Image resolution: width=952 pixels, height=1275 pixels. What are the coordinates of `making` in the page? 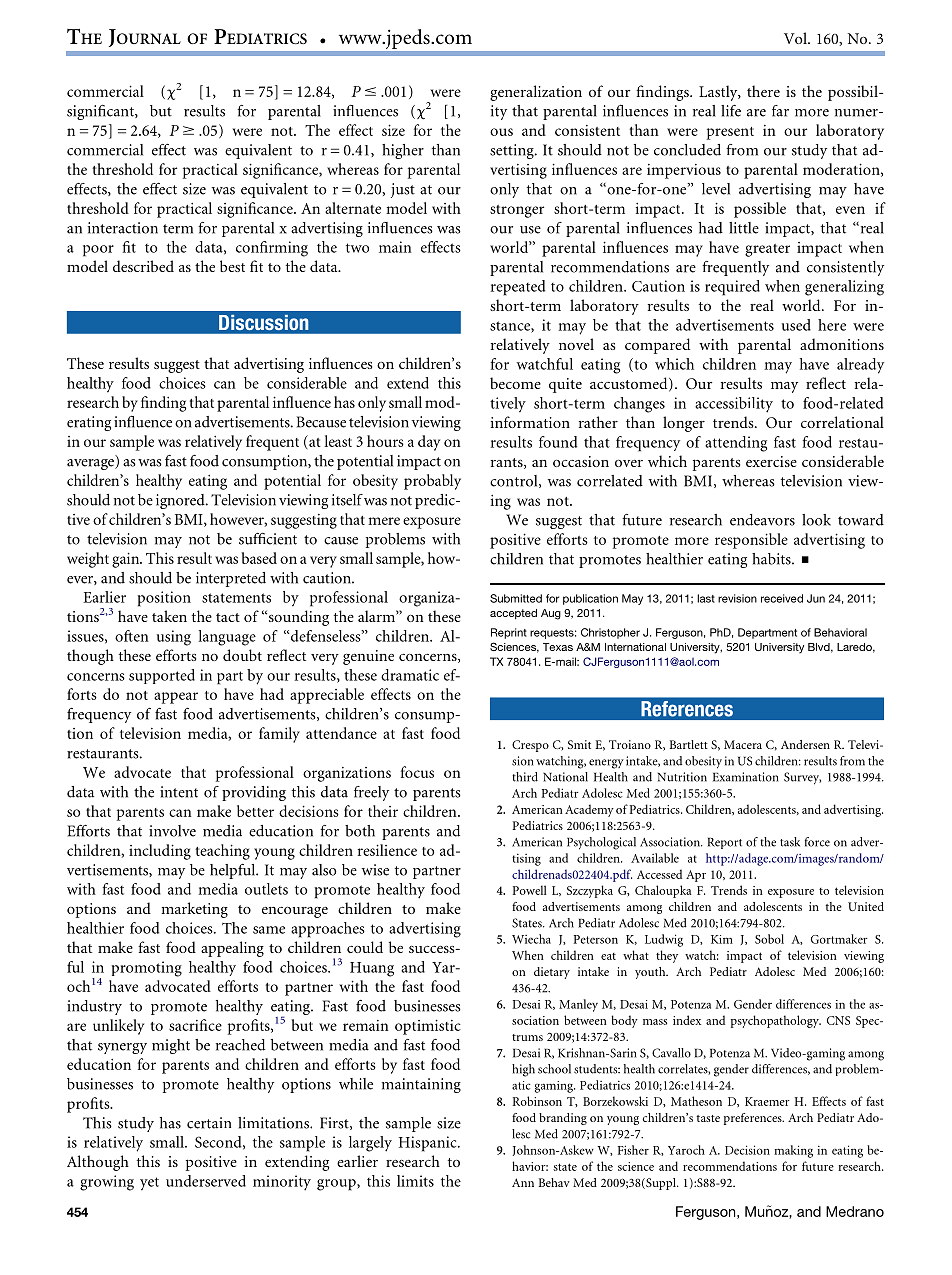 It's located at (793, 1151).
